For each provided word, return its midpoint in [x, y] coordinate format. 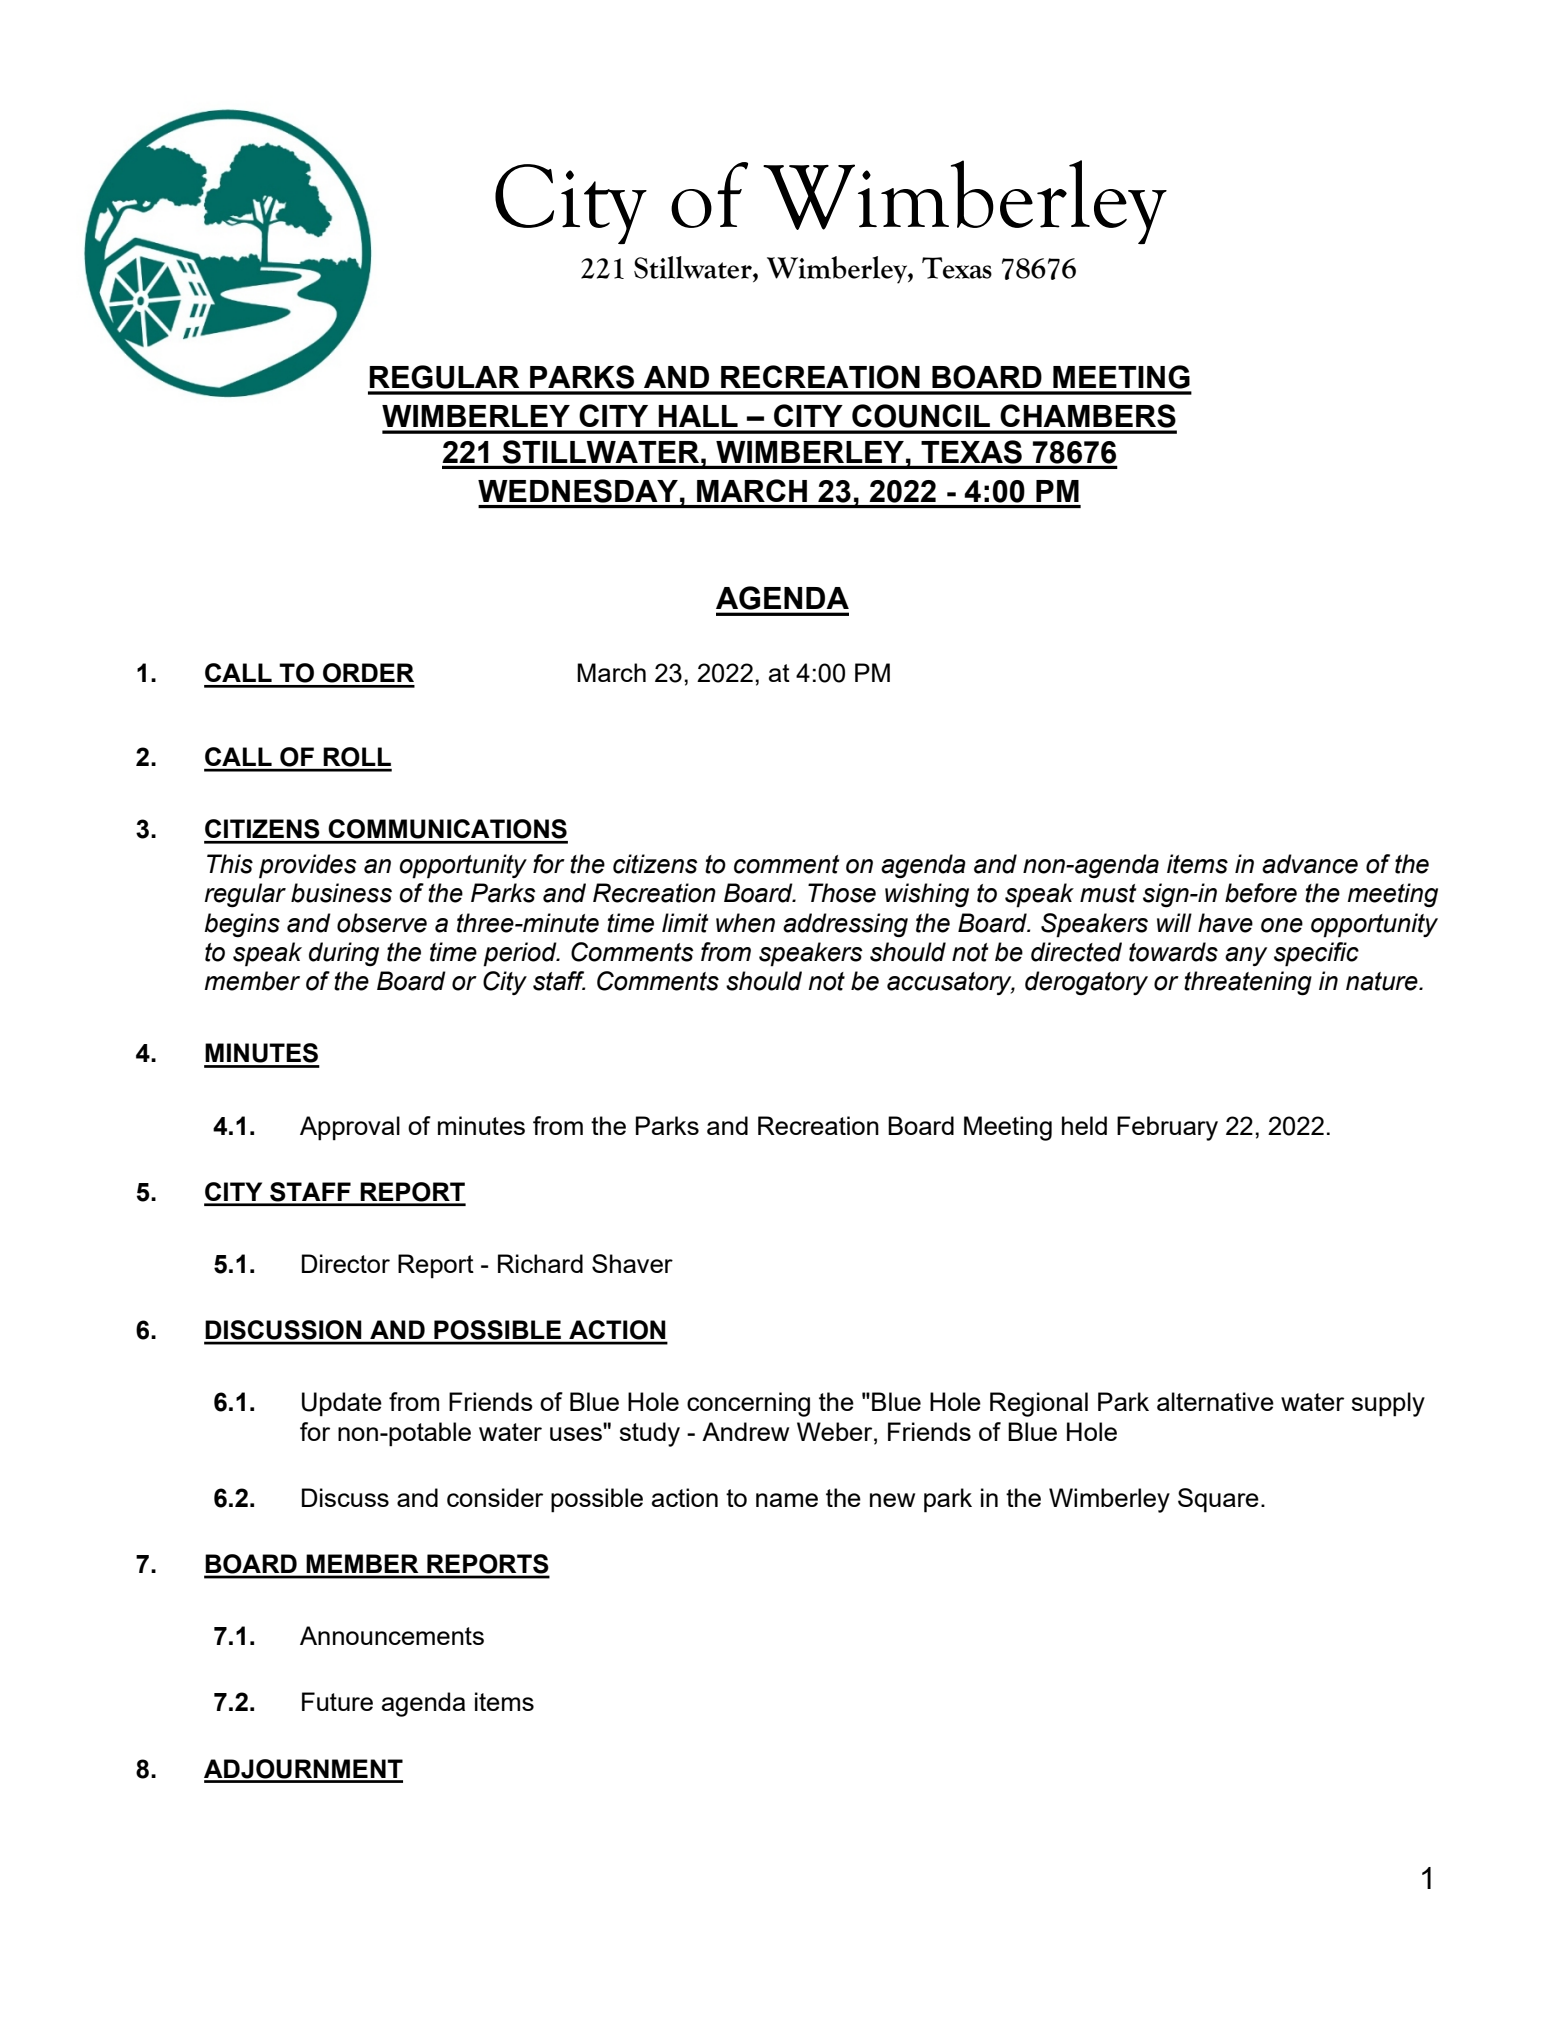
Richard [540, 1263]
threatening [1248, 983]
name [787, 1500]
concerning [748, 1404]
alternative [1215, 1401]
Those [842, 893]
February [1167, 1128]
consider [495, 1497]
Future [337, 1701]
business [341, 893]
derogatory [1086, 983]
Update [342, 1404]
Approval [350, 1128]
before [1261, 893]
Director [346, 1263]
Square [1218, 1500]
